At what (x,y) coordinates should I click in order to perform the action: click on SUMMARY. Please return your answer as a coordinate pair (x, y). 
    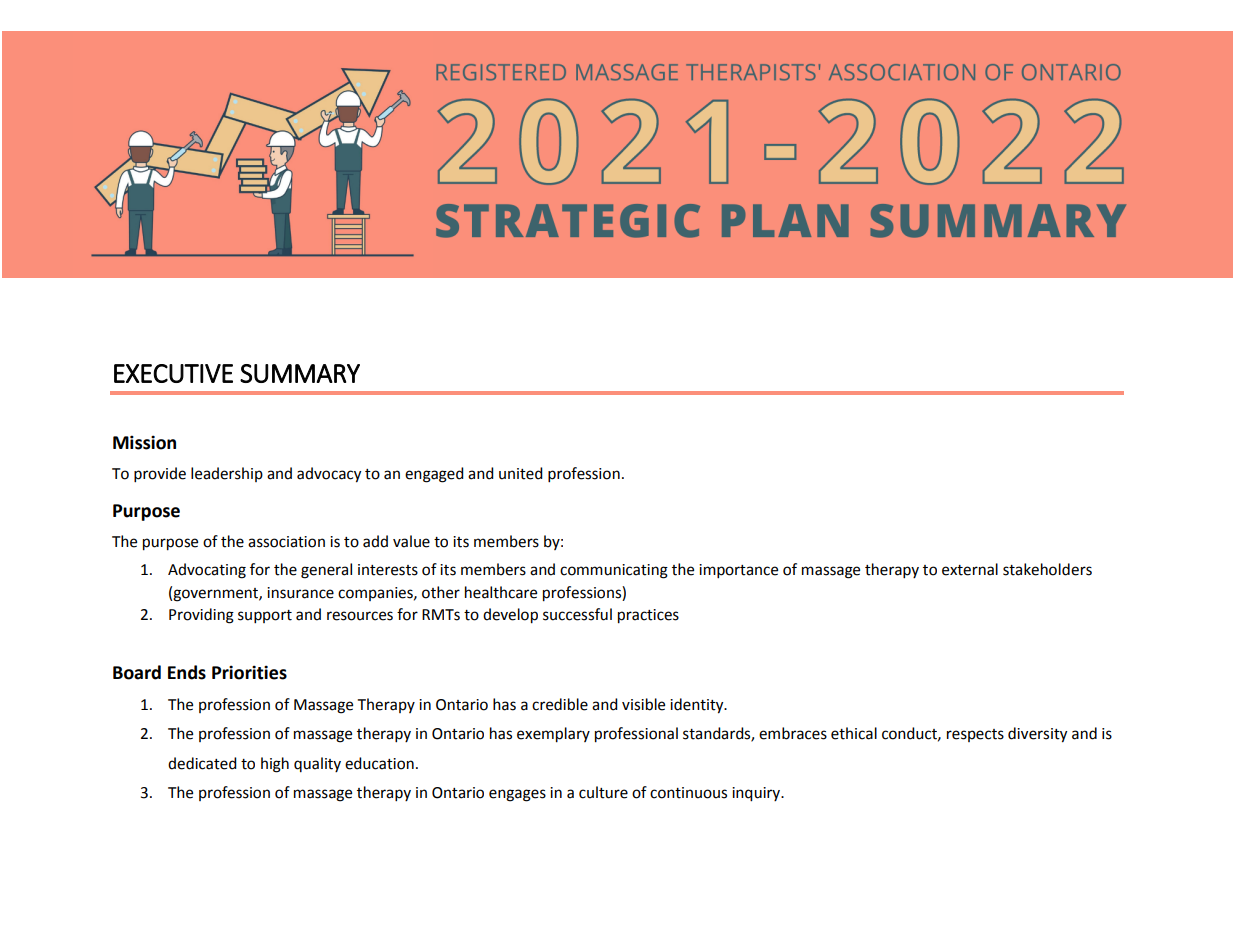
    Looking at the image, I should click on (300, 373).
